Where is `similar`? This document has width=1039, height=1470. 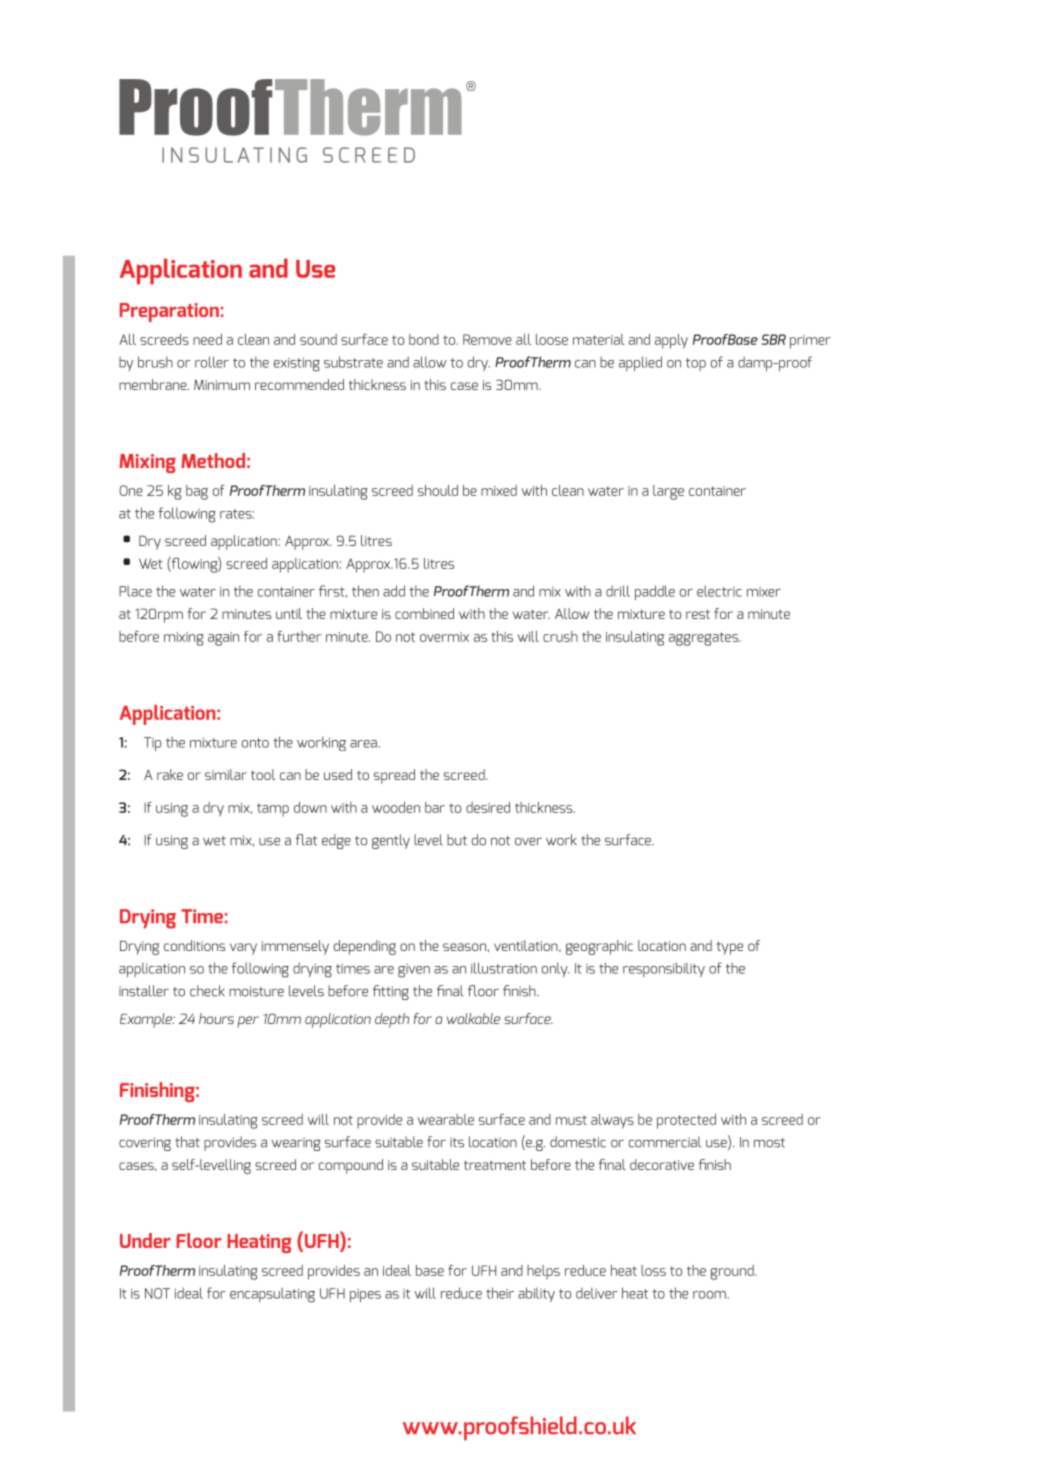 similar is located at coordinates (226, 774).
